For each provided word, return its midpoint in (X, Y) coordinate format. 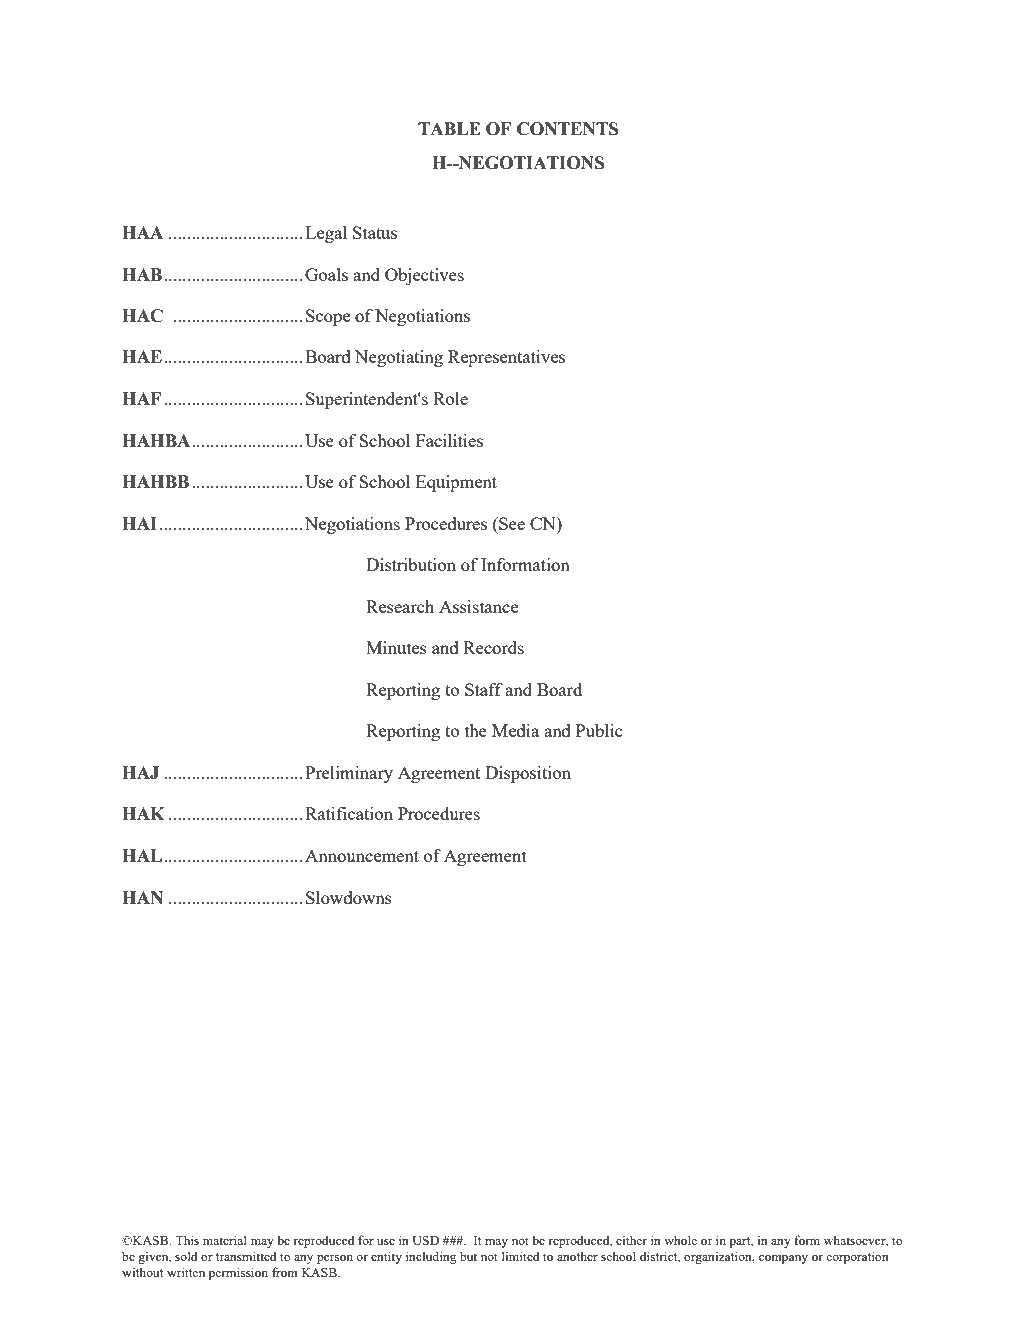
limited (521, 1256)
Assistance (478, 606)
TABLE (449, 128)
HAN (142, 897)
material (225, 1240)
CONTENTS (567, 129)
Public (599, 730)
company (783, 1259)
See (511, 523)
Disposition (528, 774)
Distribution (411, 564)
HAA (142, 232)
